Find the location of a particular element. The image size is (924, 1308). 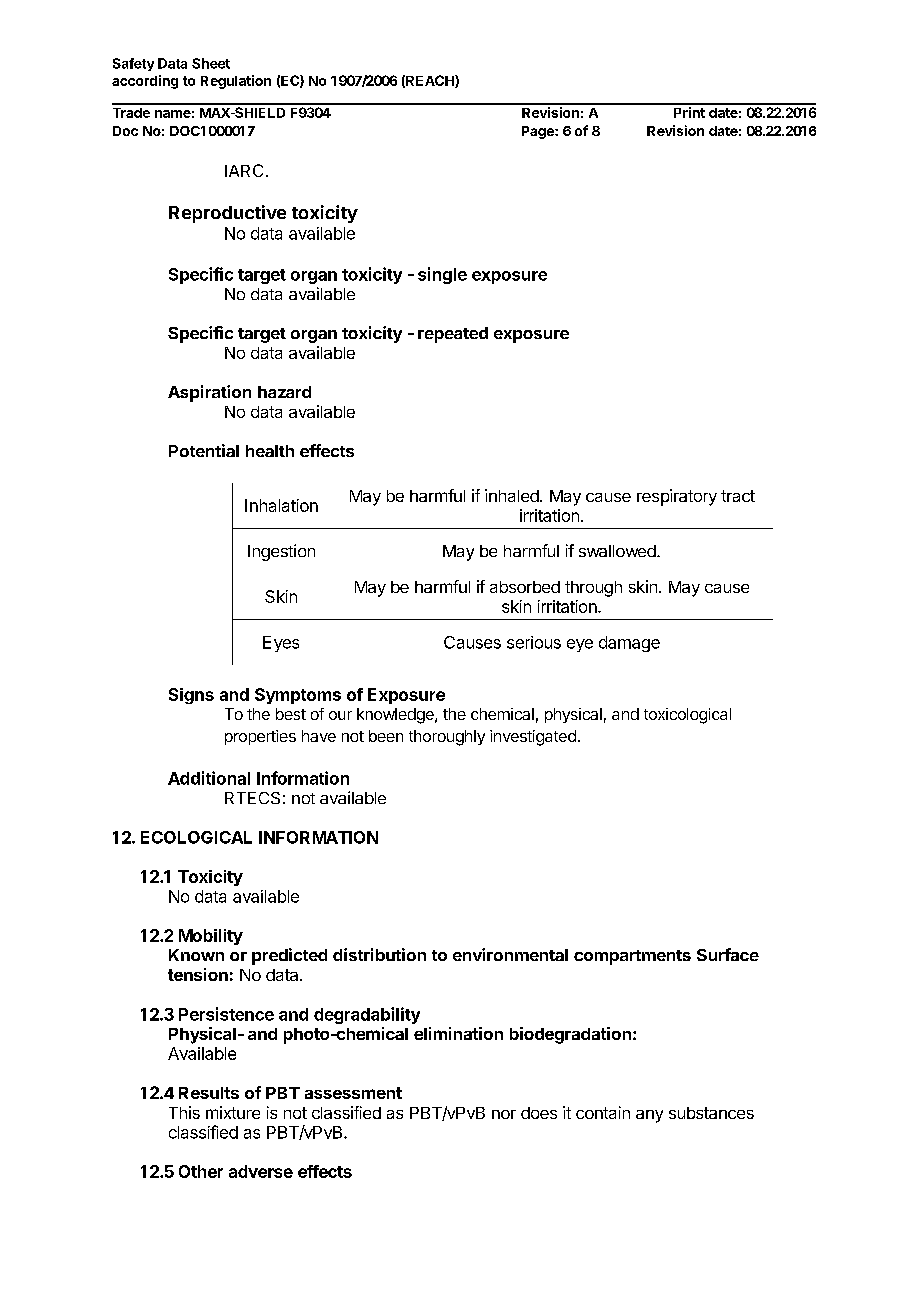

Signs is located at coordinates (191, 696).
